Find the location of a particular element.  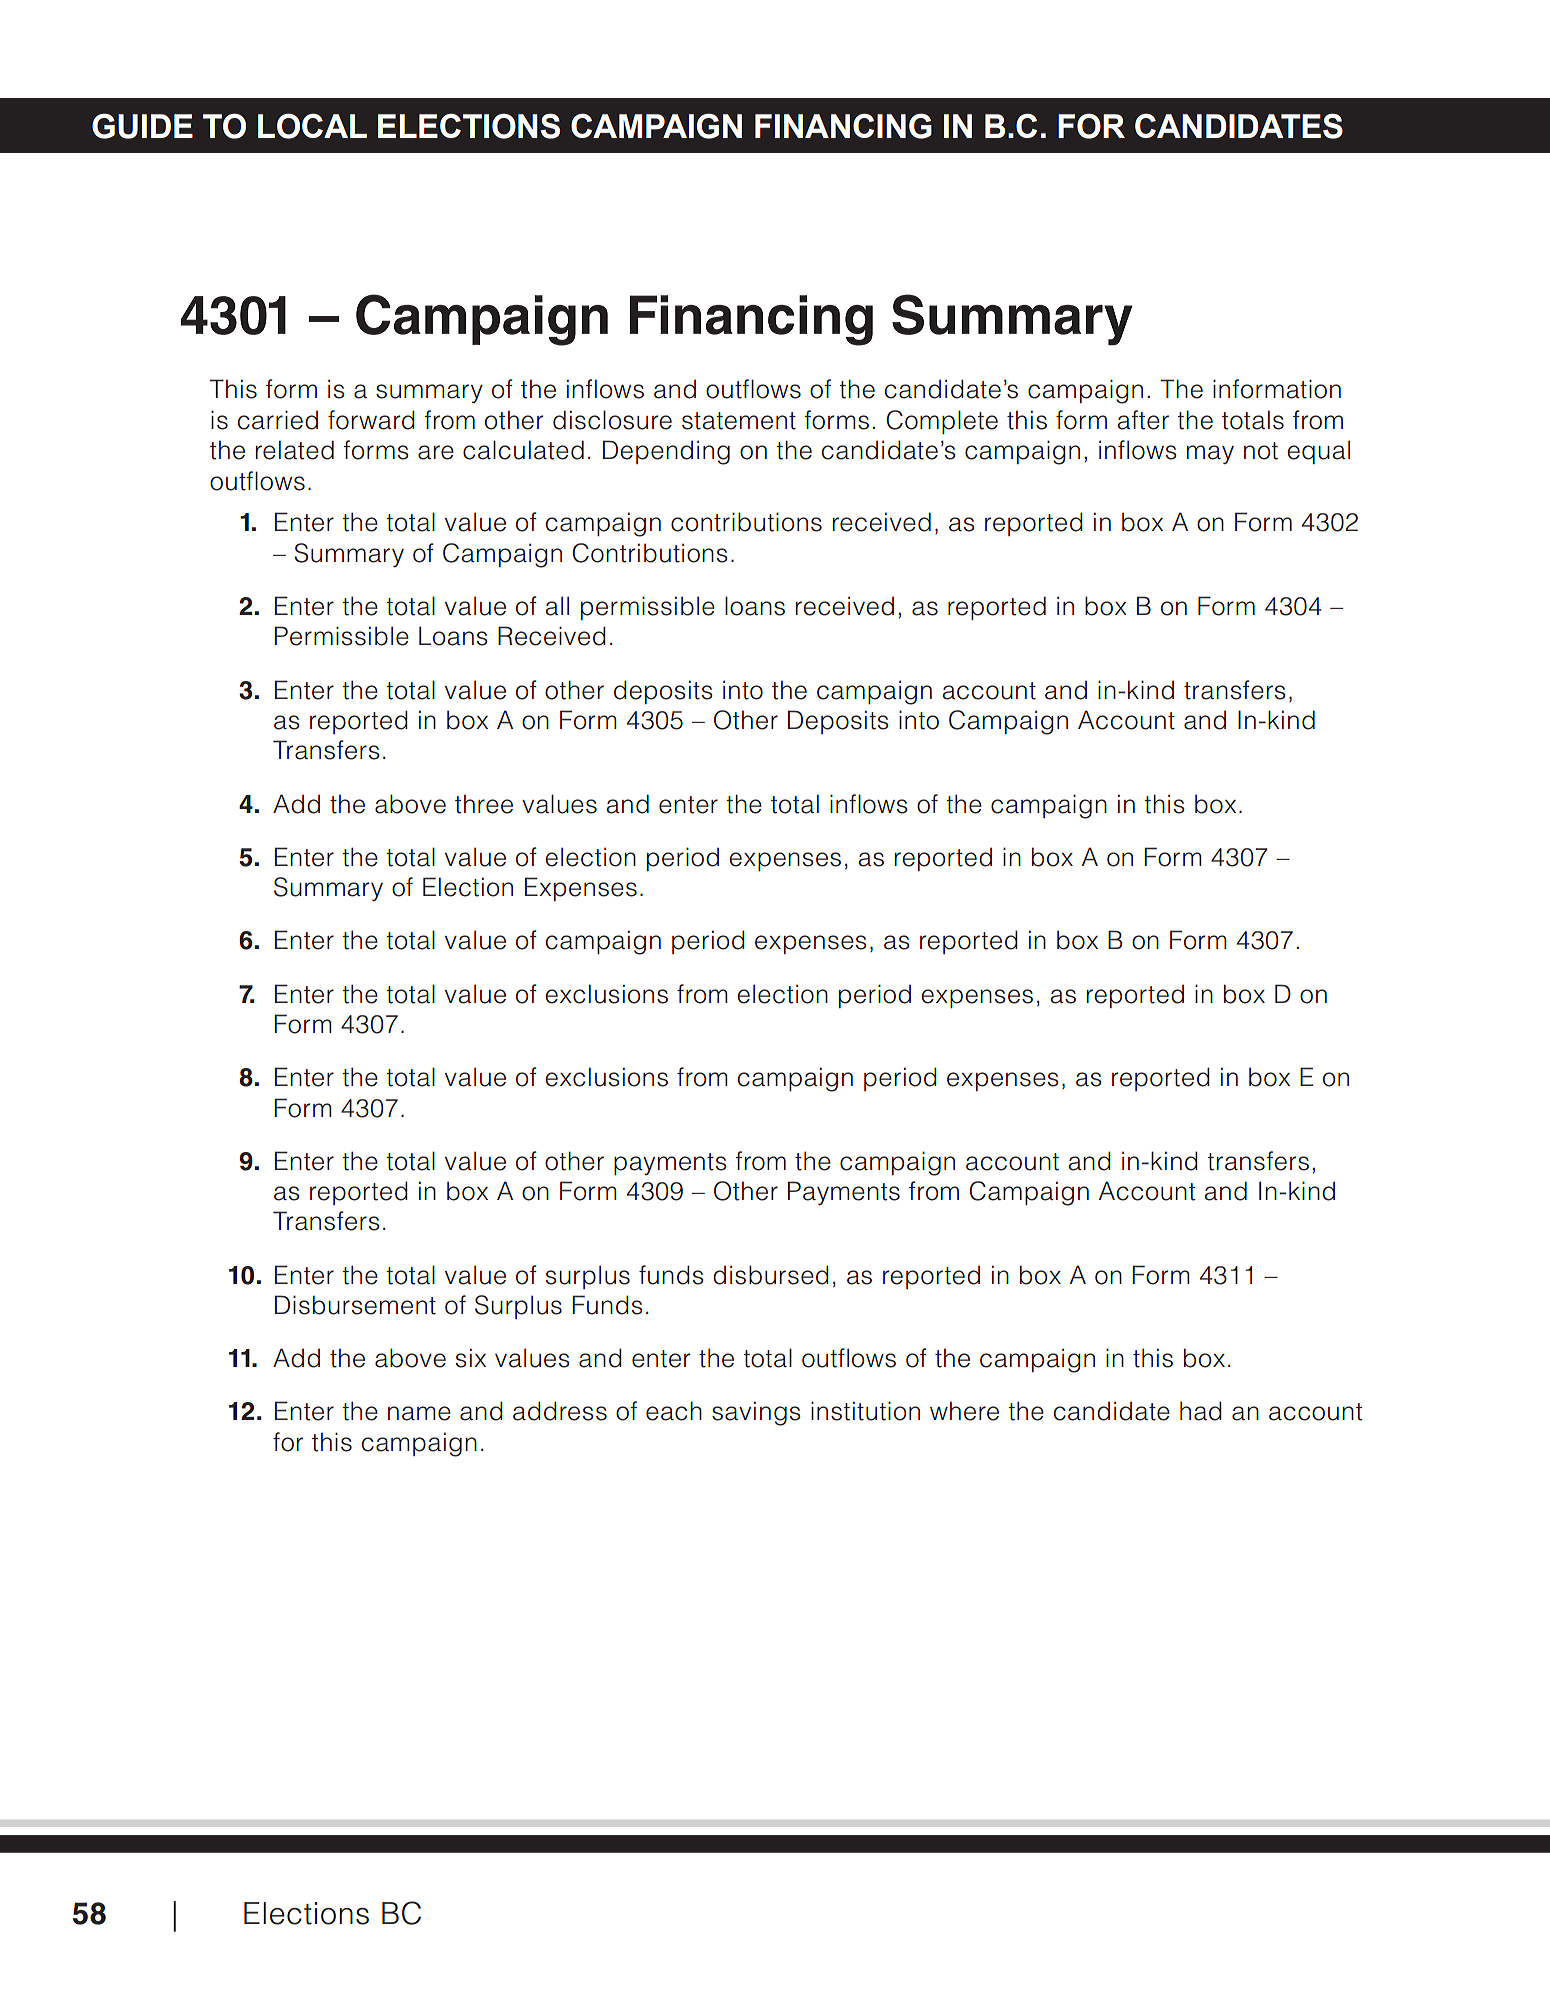

related is located at coordinates (295, 450).
